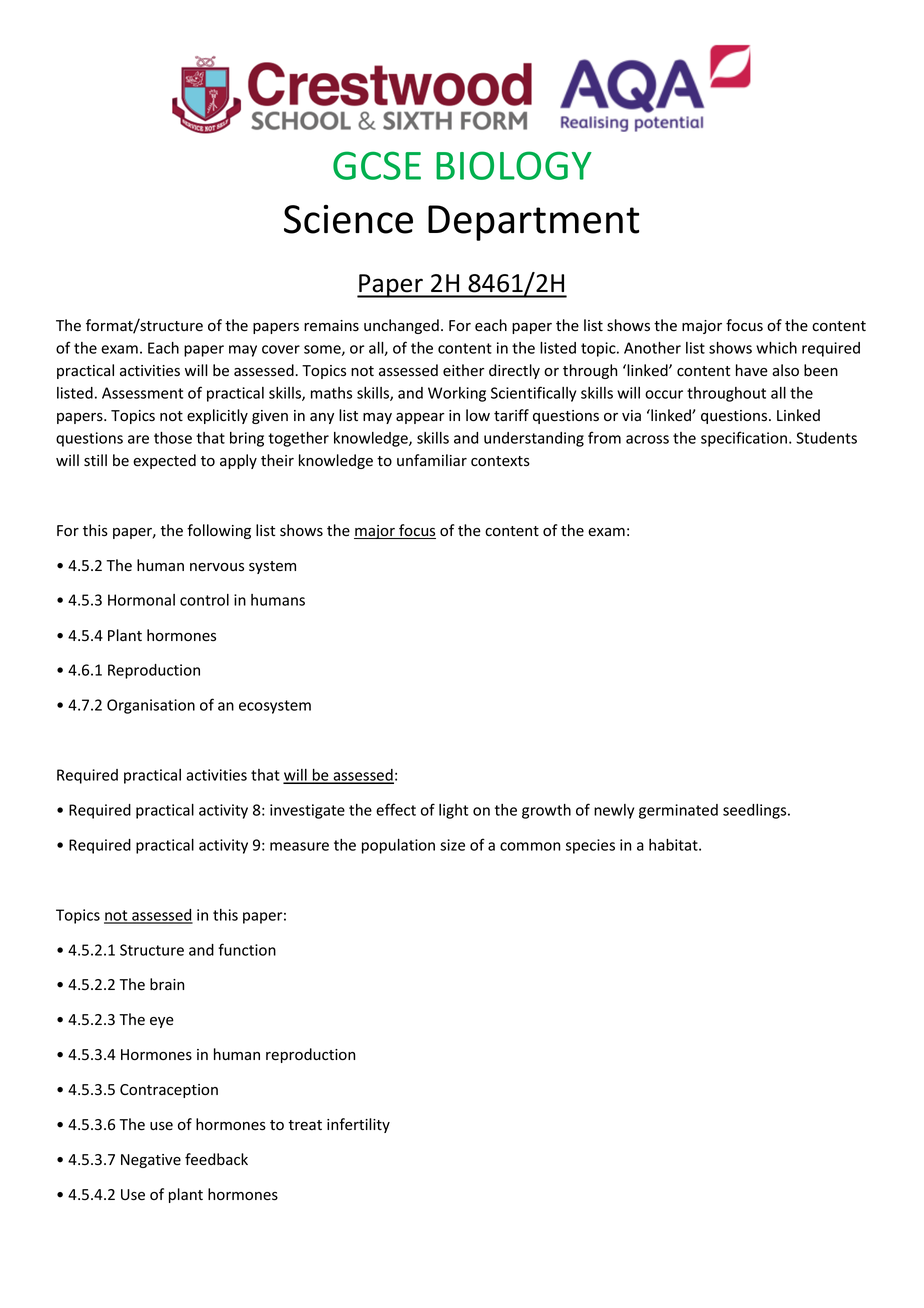 The width and height of the page is (924, 1308). What do you see at coordinates (514, 165) in the page?
I see `BIOLOGY` at bounding box center [514, 165].
